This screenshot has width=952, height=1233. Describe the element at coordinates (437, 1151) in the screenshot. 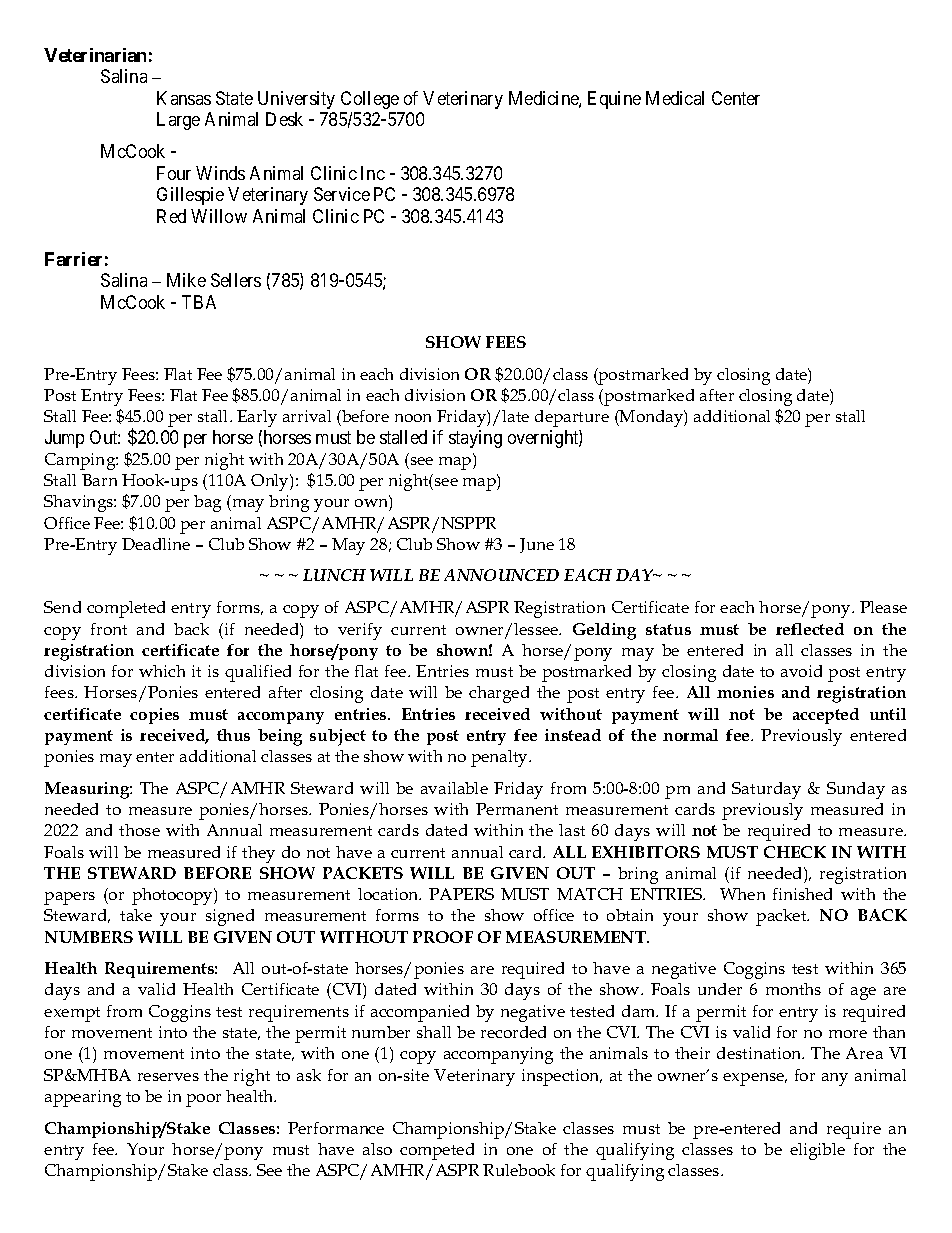

I see `competed` at that location.
